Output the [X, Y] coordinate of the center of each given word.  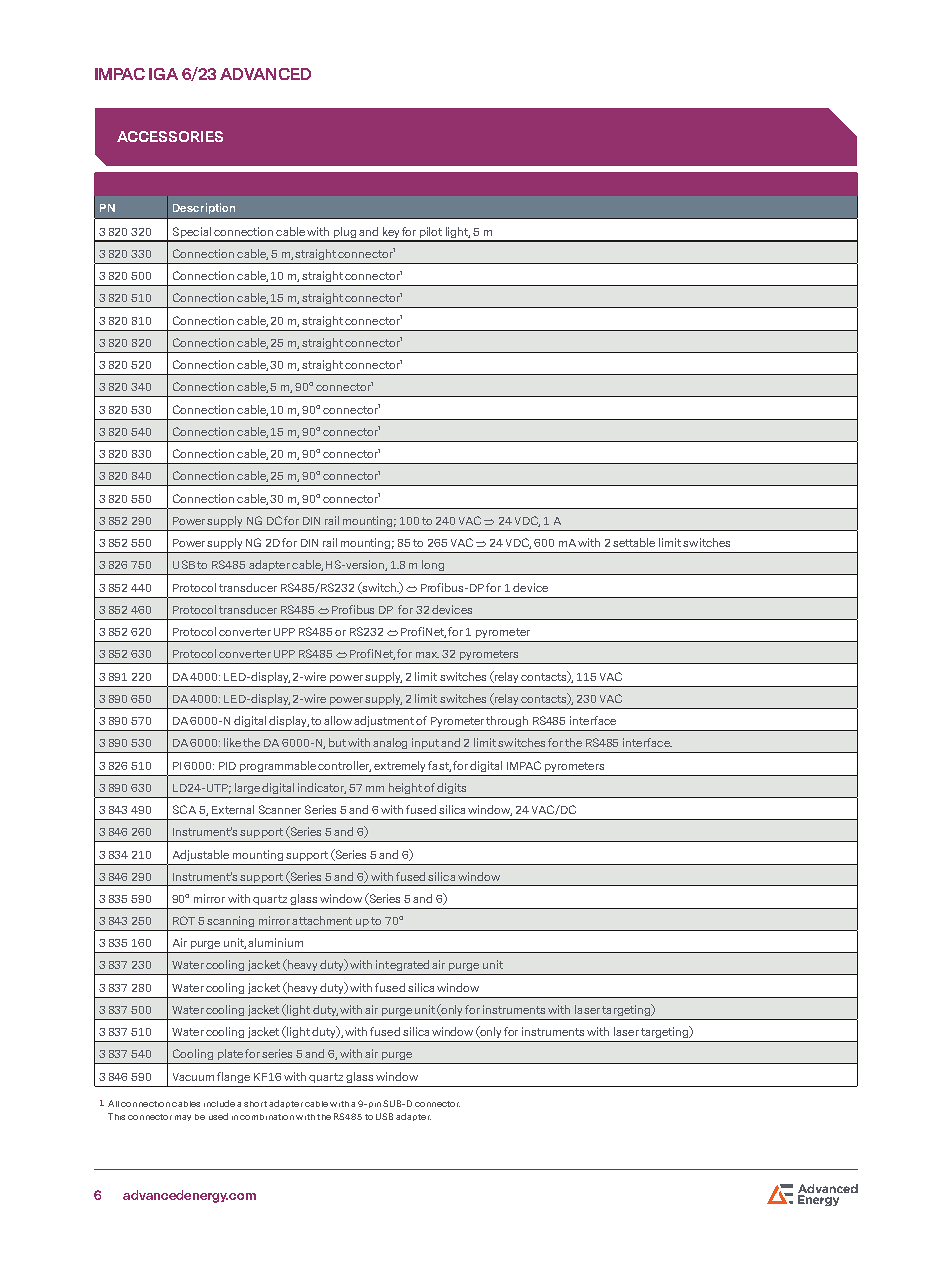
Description [204, 208]
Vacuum [193, 1077]
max [427, 655]
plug [345, 234]
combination [267, 1117]
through [507, 721]
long [433, 565]
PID [227, 766]
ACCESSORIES [170, 136]
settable [634, 542]
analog [390, 743]
